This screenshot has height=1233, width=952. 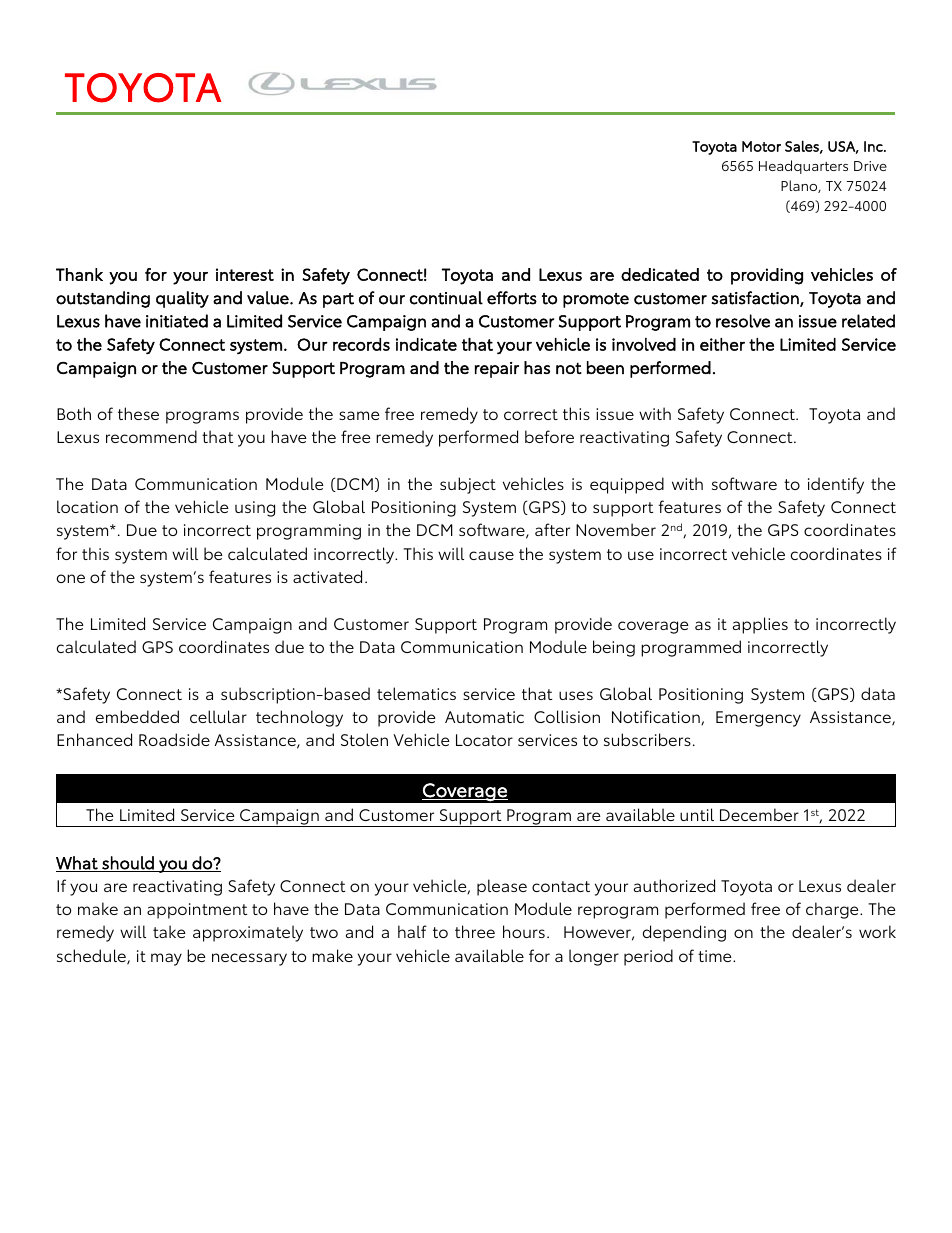 What do you see at coordinates (836, 485) in the screenshot?
I see `identify` at bounding box center [836, 485].
